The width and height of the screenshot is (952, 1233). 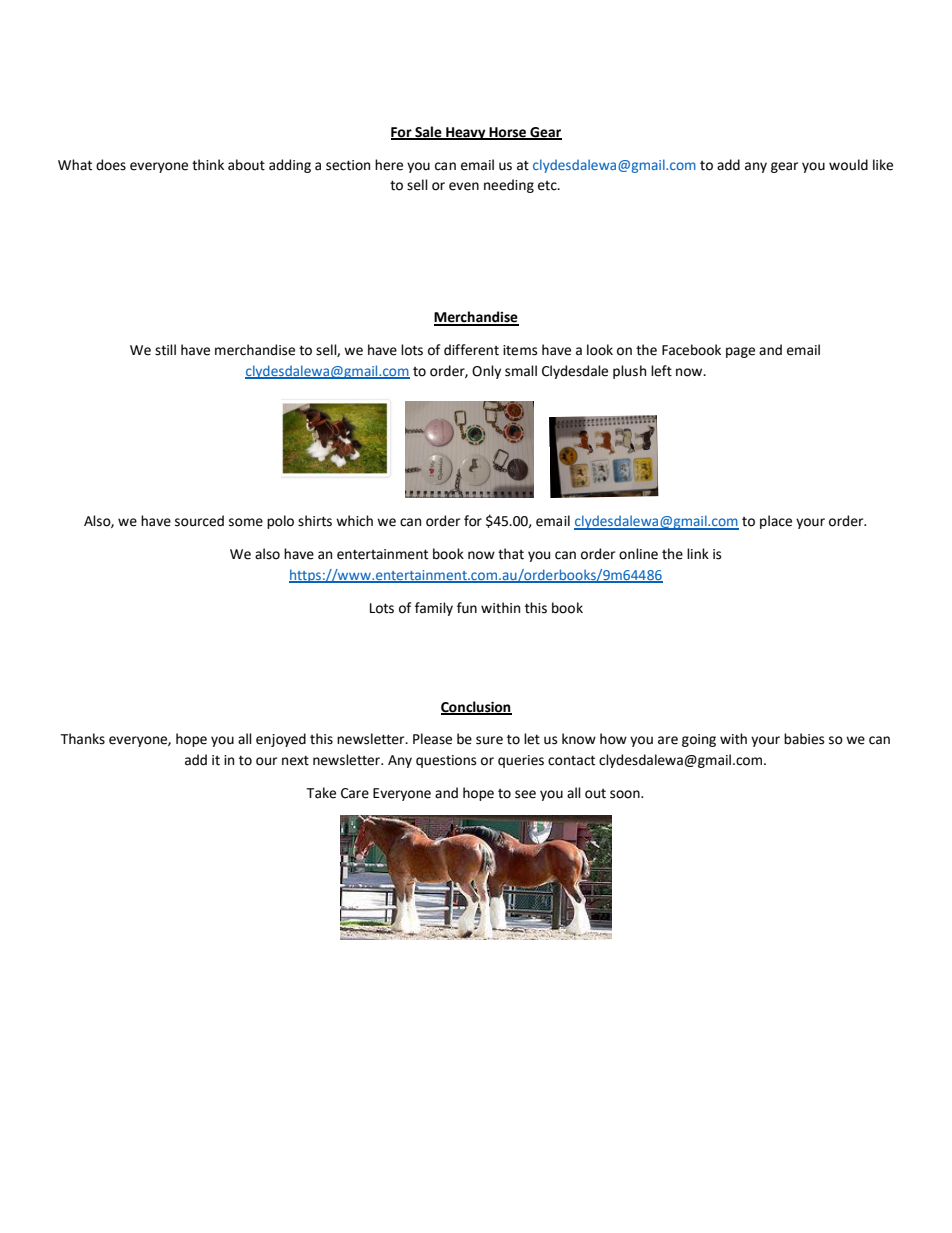 What do you see at coordinates (199, 521) in the screenshot?
I see `sourced` at bounding box center [199, 521].
